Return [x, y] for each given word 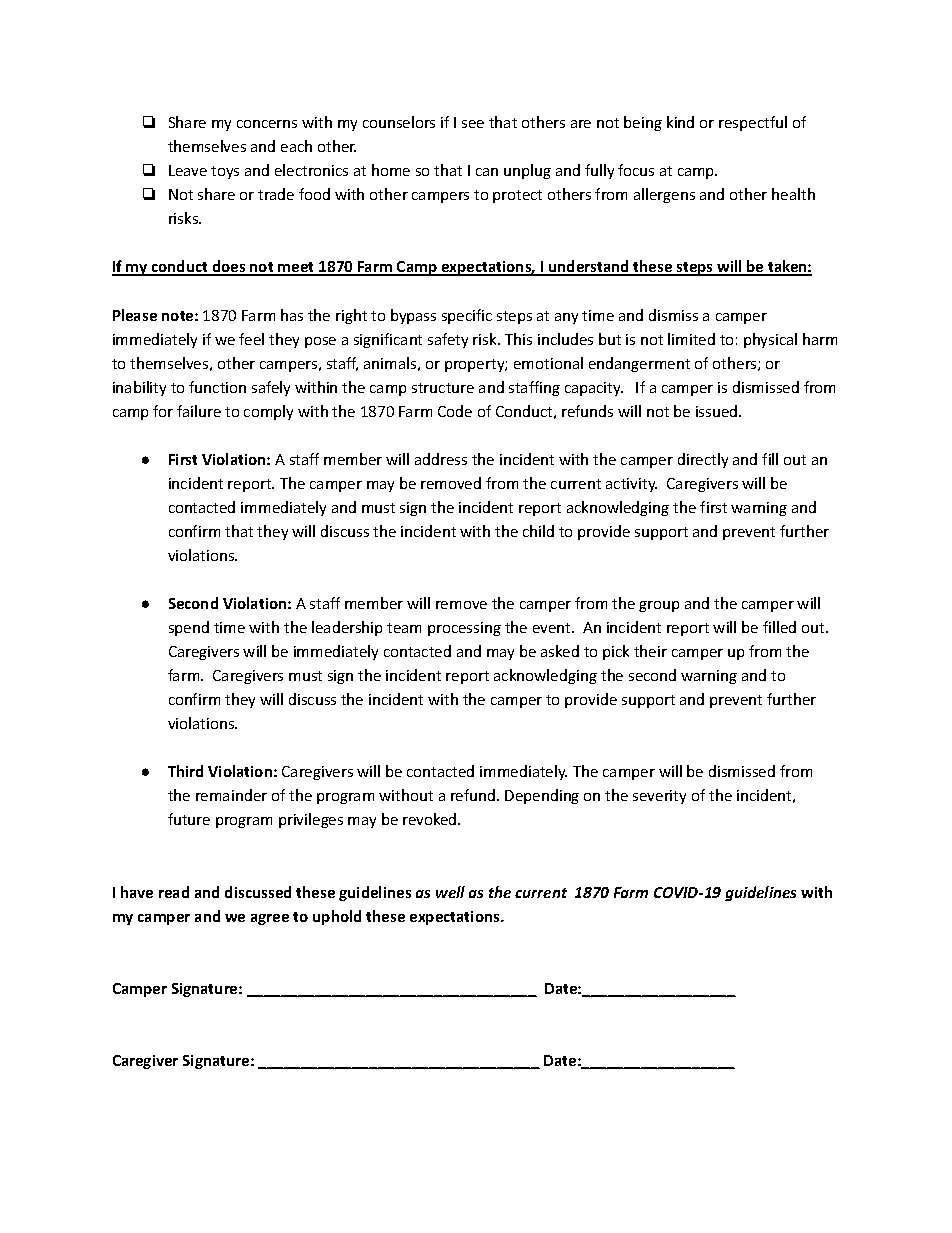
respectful [753, 123]
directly [703, 460]
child [538, 531]
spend [189, 628]
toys [225, 172]
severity [659, 797]
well [450, 892]
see [473, 124]
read [174, 892]
